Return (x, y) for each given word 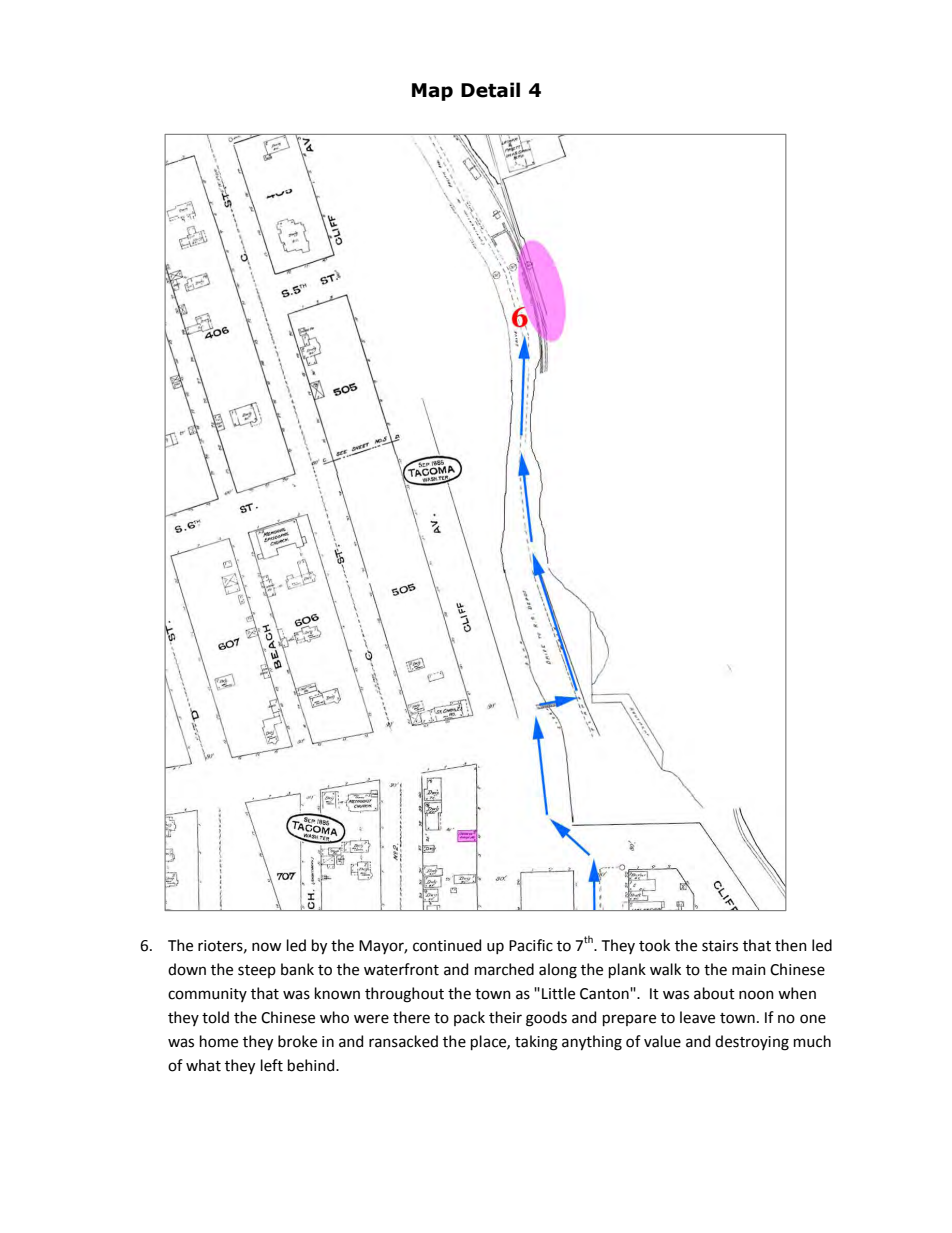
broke (297, 1041)
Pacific (531, 945)
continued (447, 945)
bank (297, 969)
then (791, 945)
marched (504, 969)
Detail (490, 90)
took (654, 945)
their (505, 1017)
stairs (720, 946)
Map (432, 92)
